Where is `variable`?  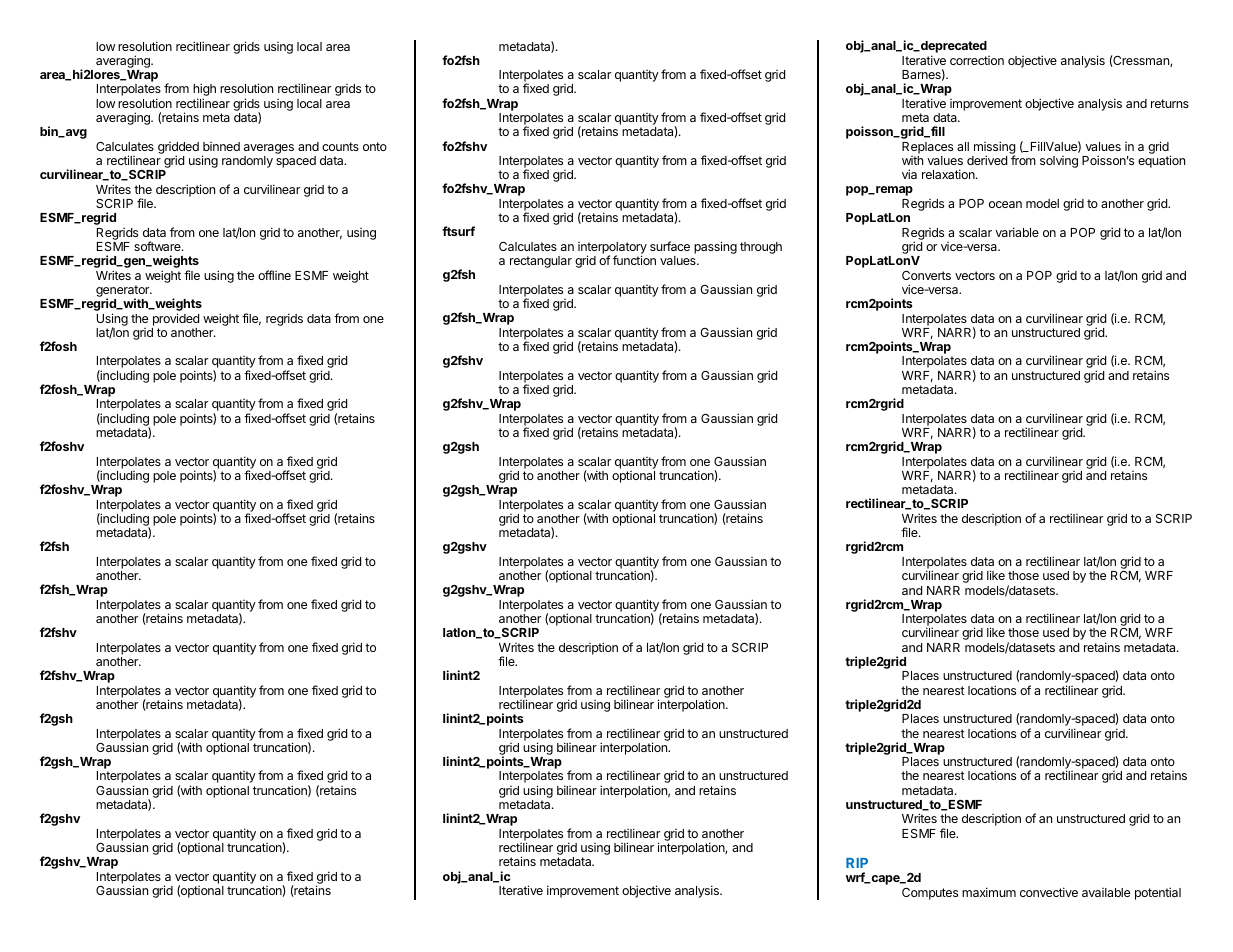 variable is located at coordinates (1017, 232).
